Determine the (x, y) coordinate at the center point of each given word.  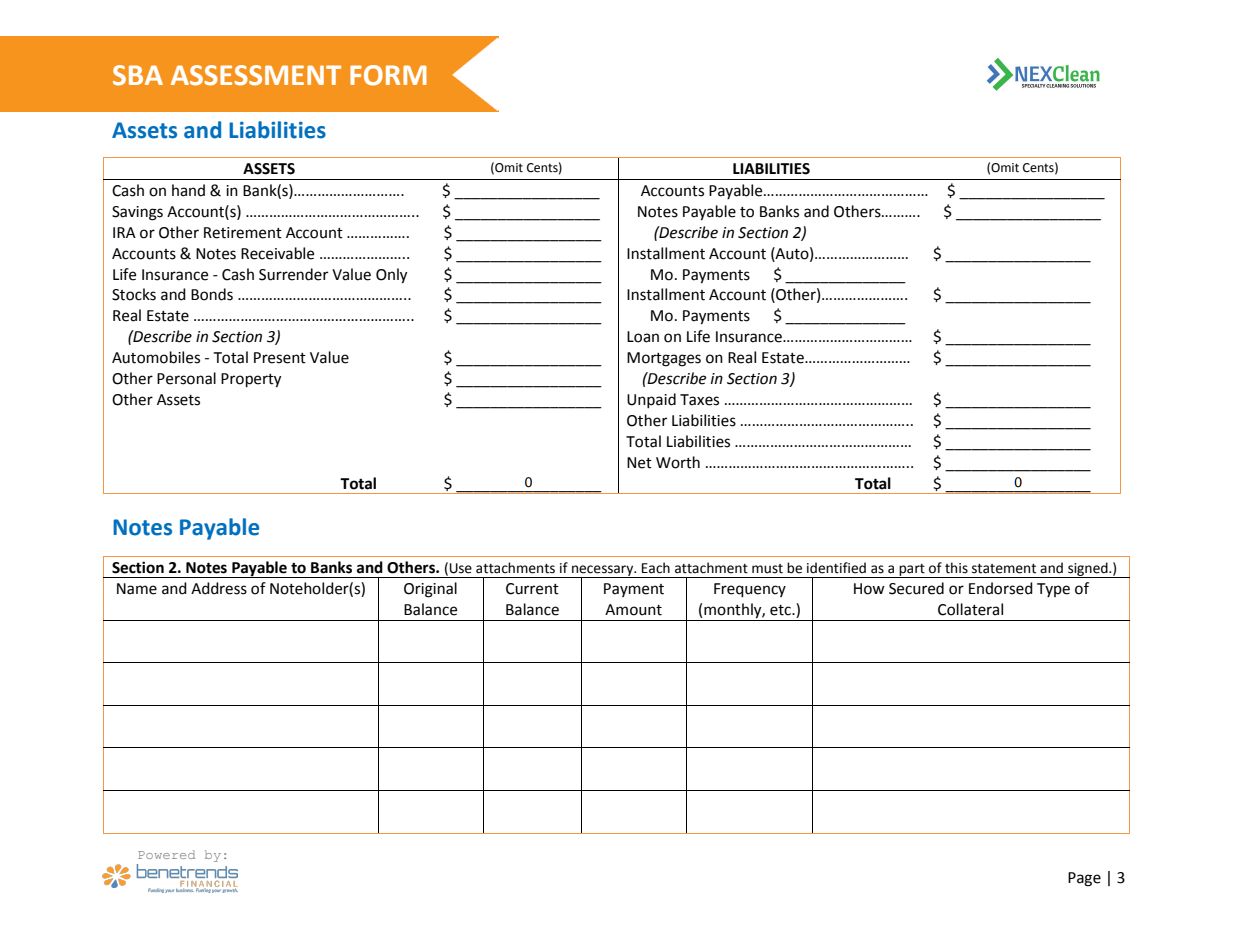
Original (430, 590)
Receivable (277, 253)
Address (219, 588)
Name (137, 589)
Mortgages (664, 359)
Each (656, 568)
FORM (388, 75)
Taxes (699, 400)
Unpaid (651, 400)
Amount (633, 610)
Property (251, 380)
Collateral (970, 609)
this (956, 568)
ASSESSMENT (256, 75)
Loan (643, 337)
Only (391, 276)
